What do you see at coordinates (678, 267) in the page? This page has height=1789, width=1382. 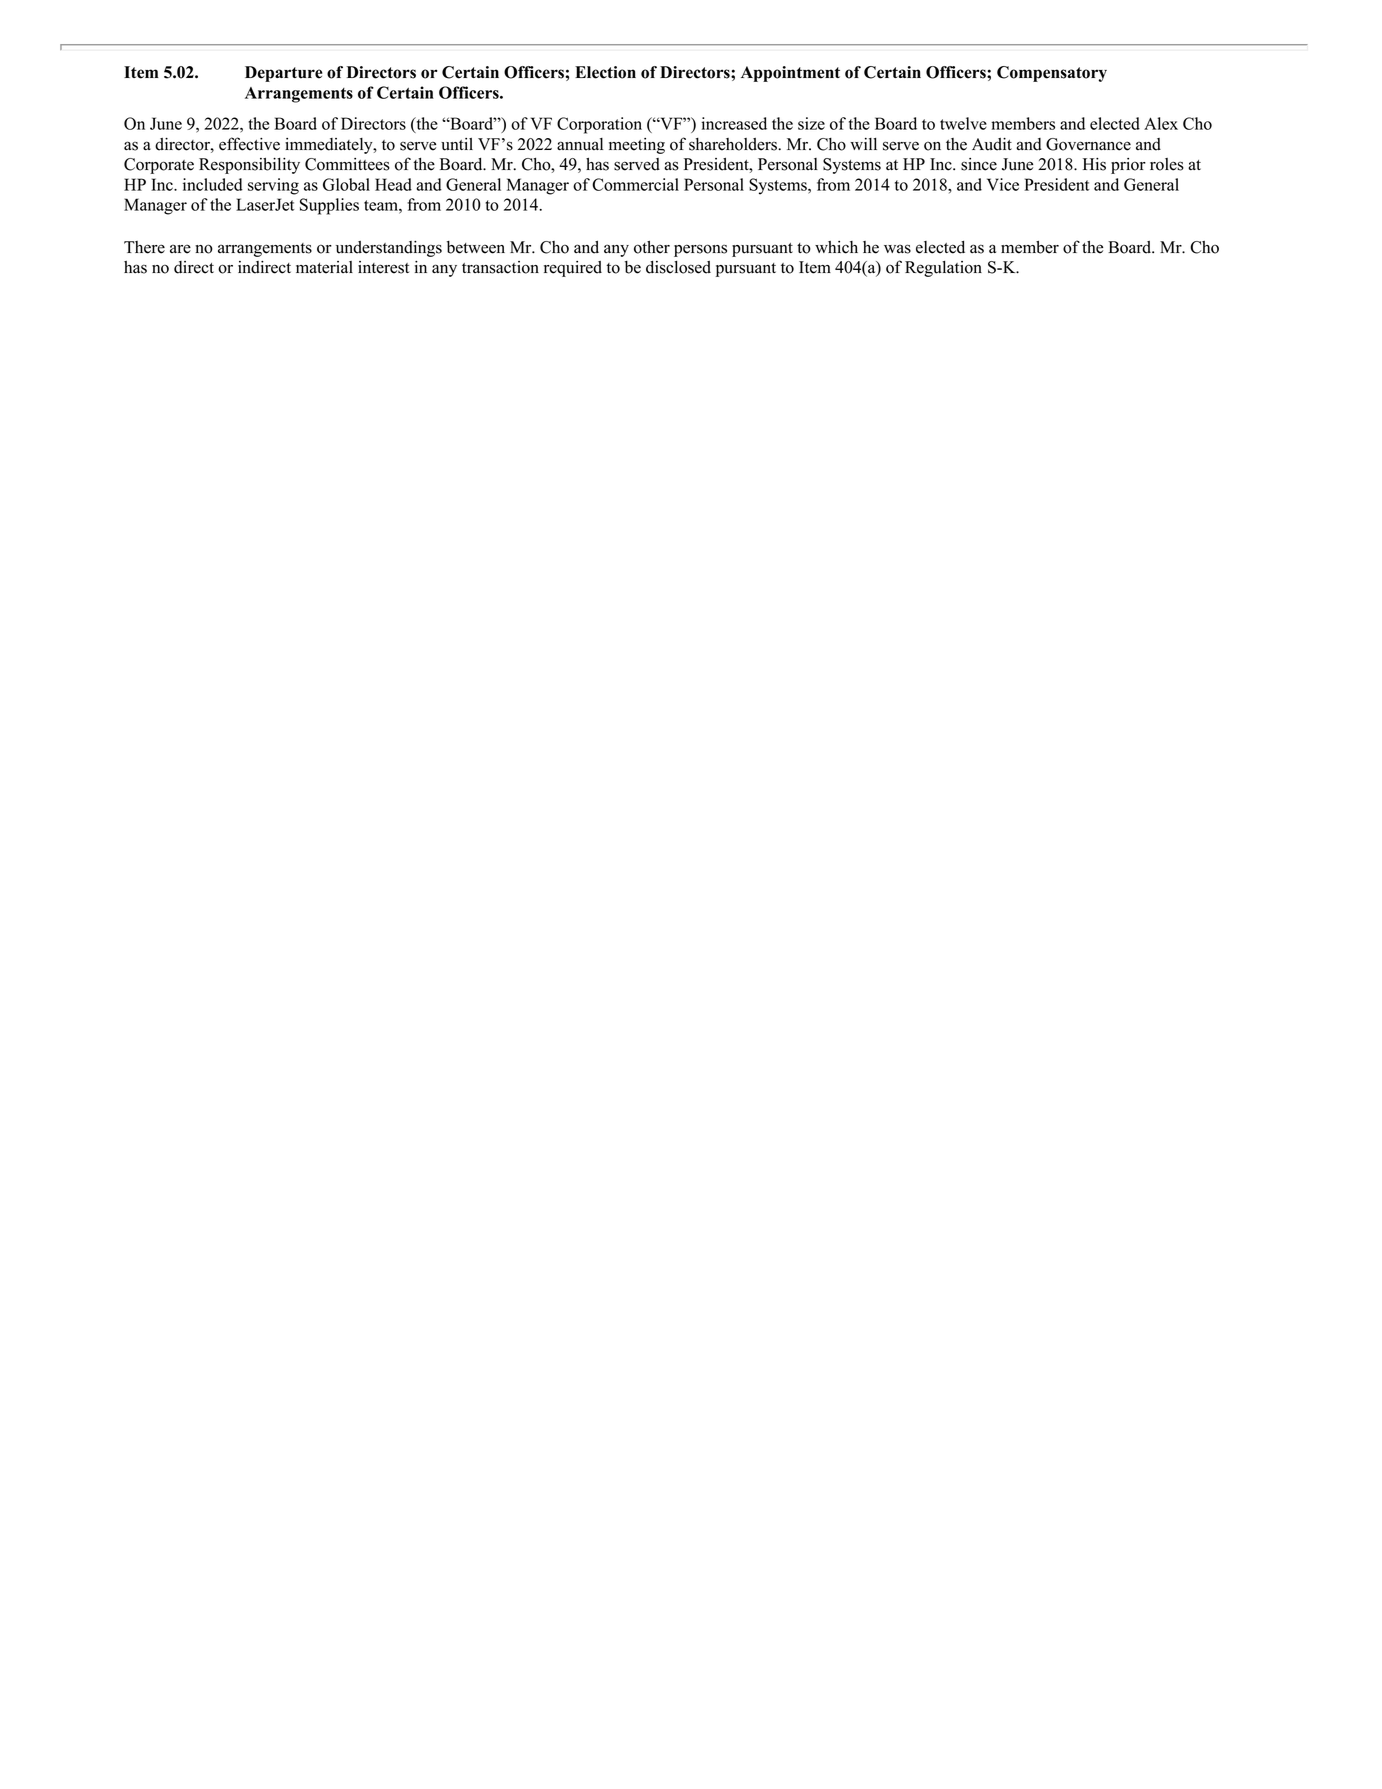 I see `disclosed` at bounding box center [678, 267].
